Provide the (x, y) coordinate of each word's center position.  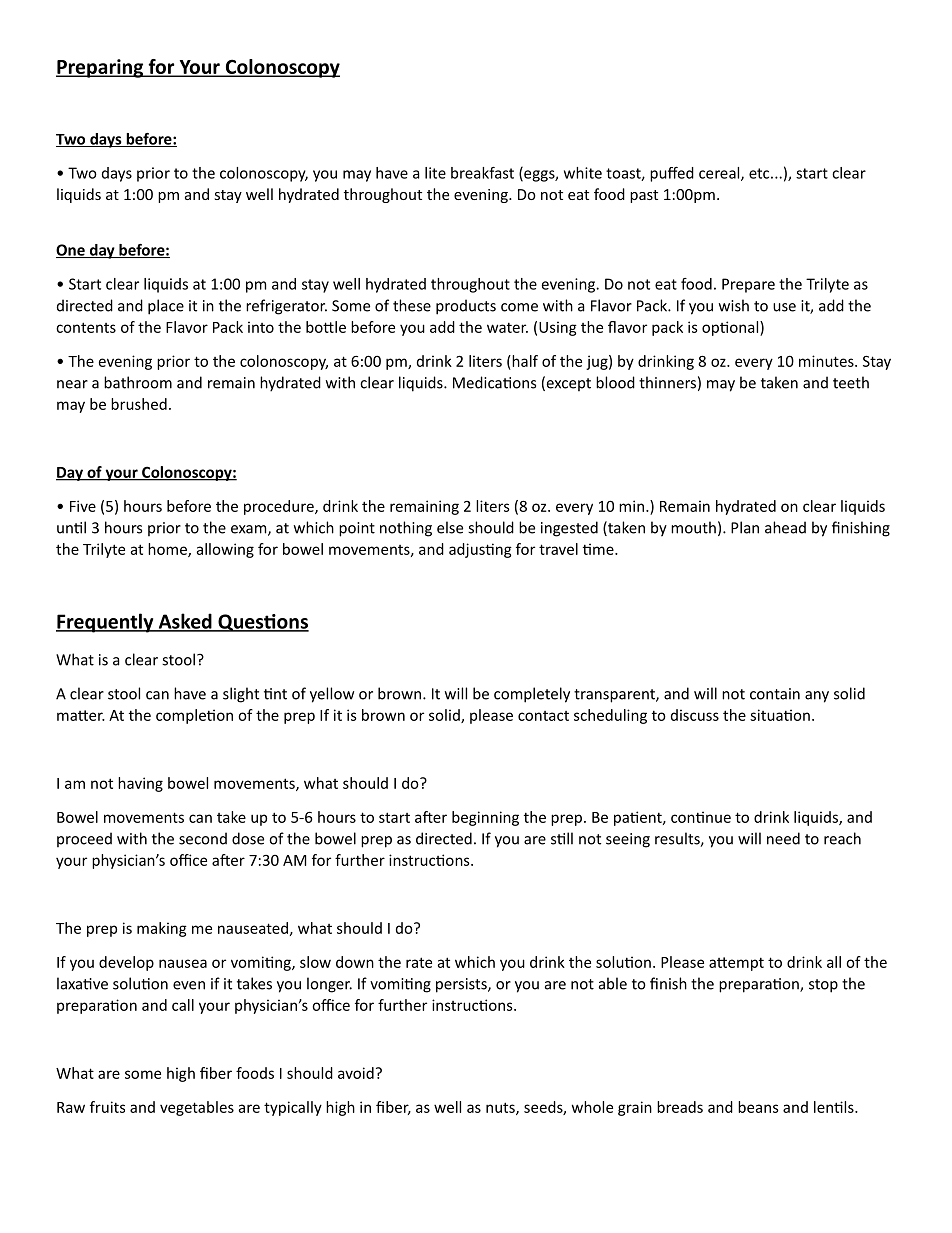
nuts (501, 1108)
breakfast (482, 173)
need (783, 838)
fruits (107, 1107)
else (450, 527)
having (140, 784)
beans (758, 1107)
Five (83, 506)
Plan (745, 527)
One (71, 251)
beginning (485, 818)
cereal (720, 174)
